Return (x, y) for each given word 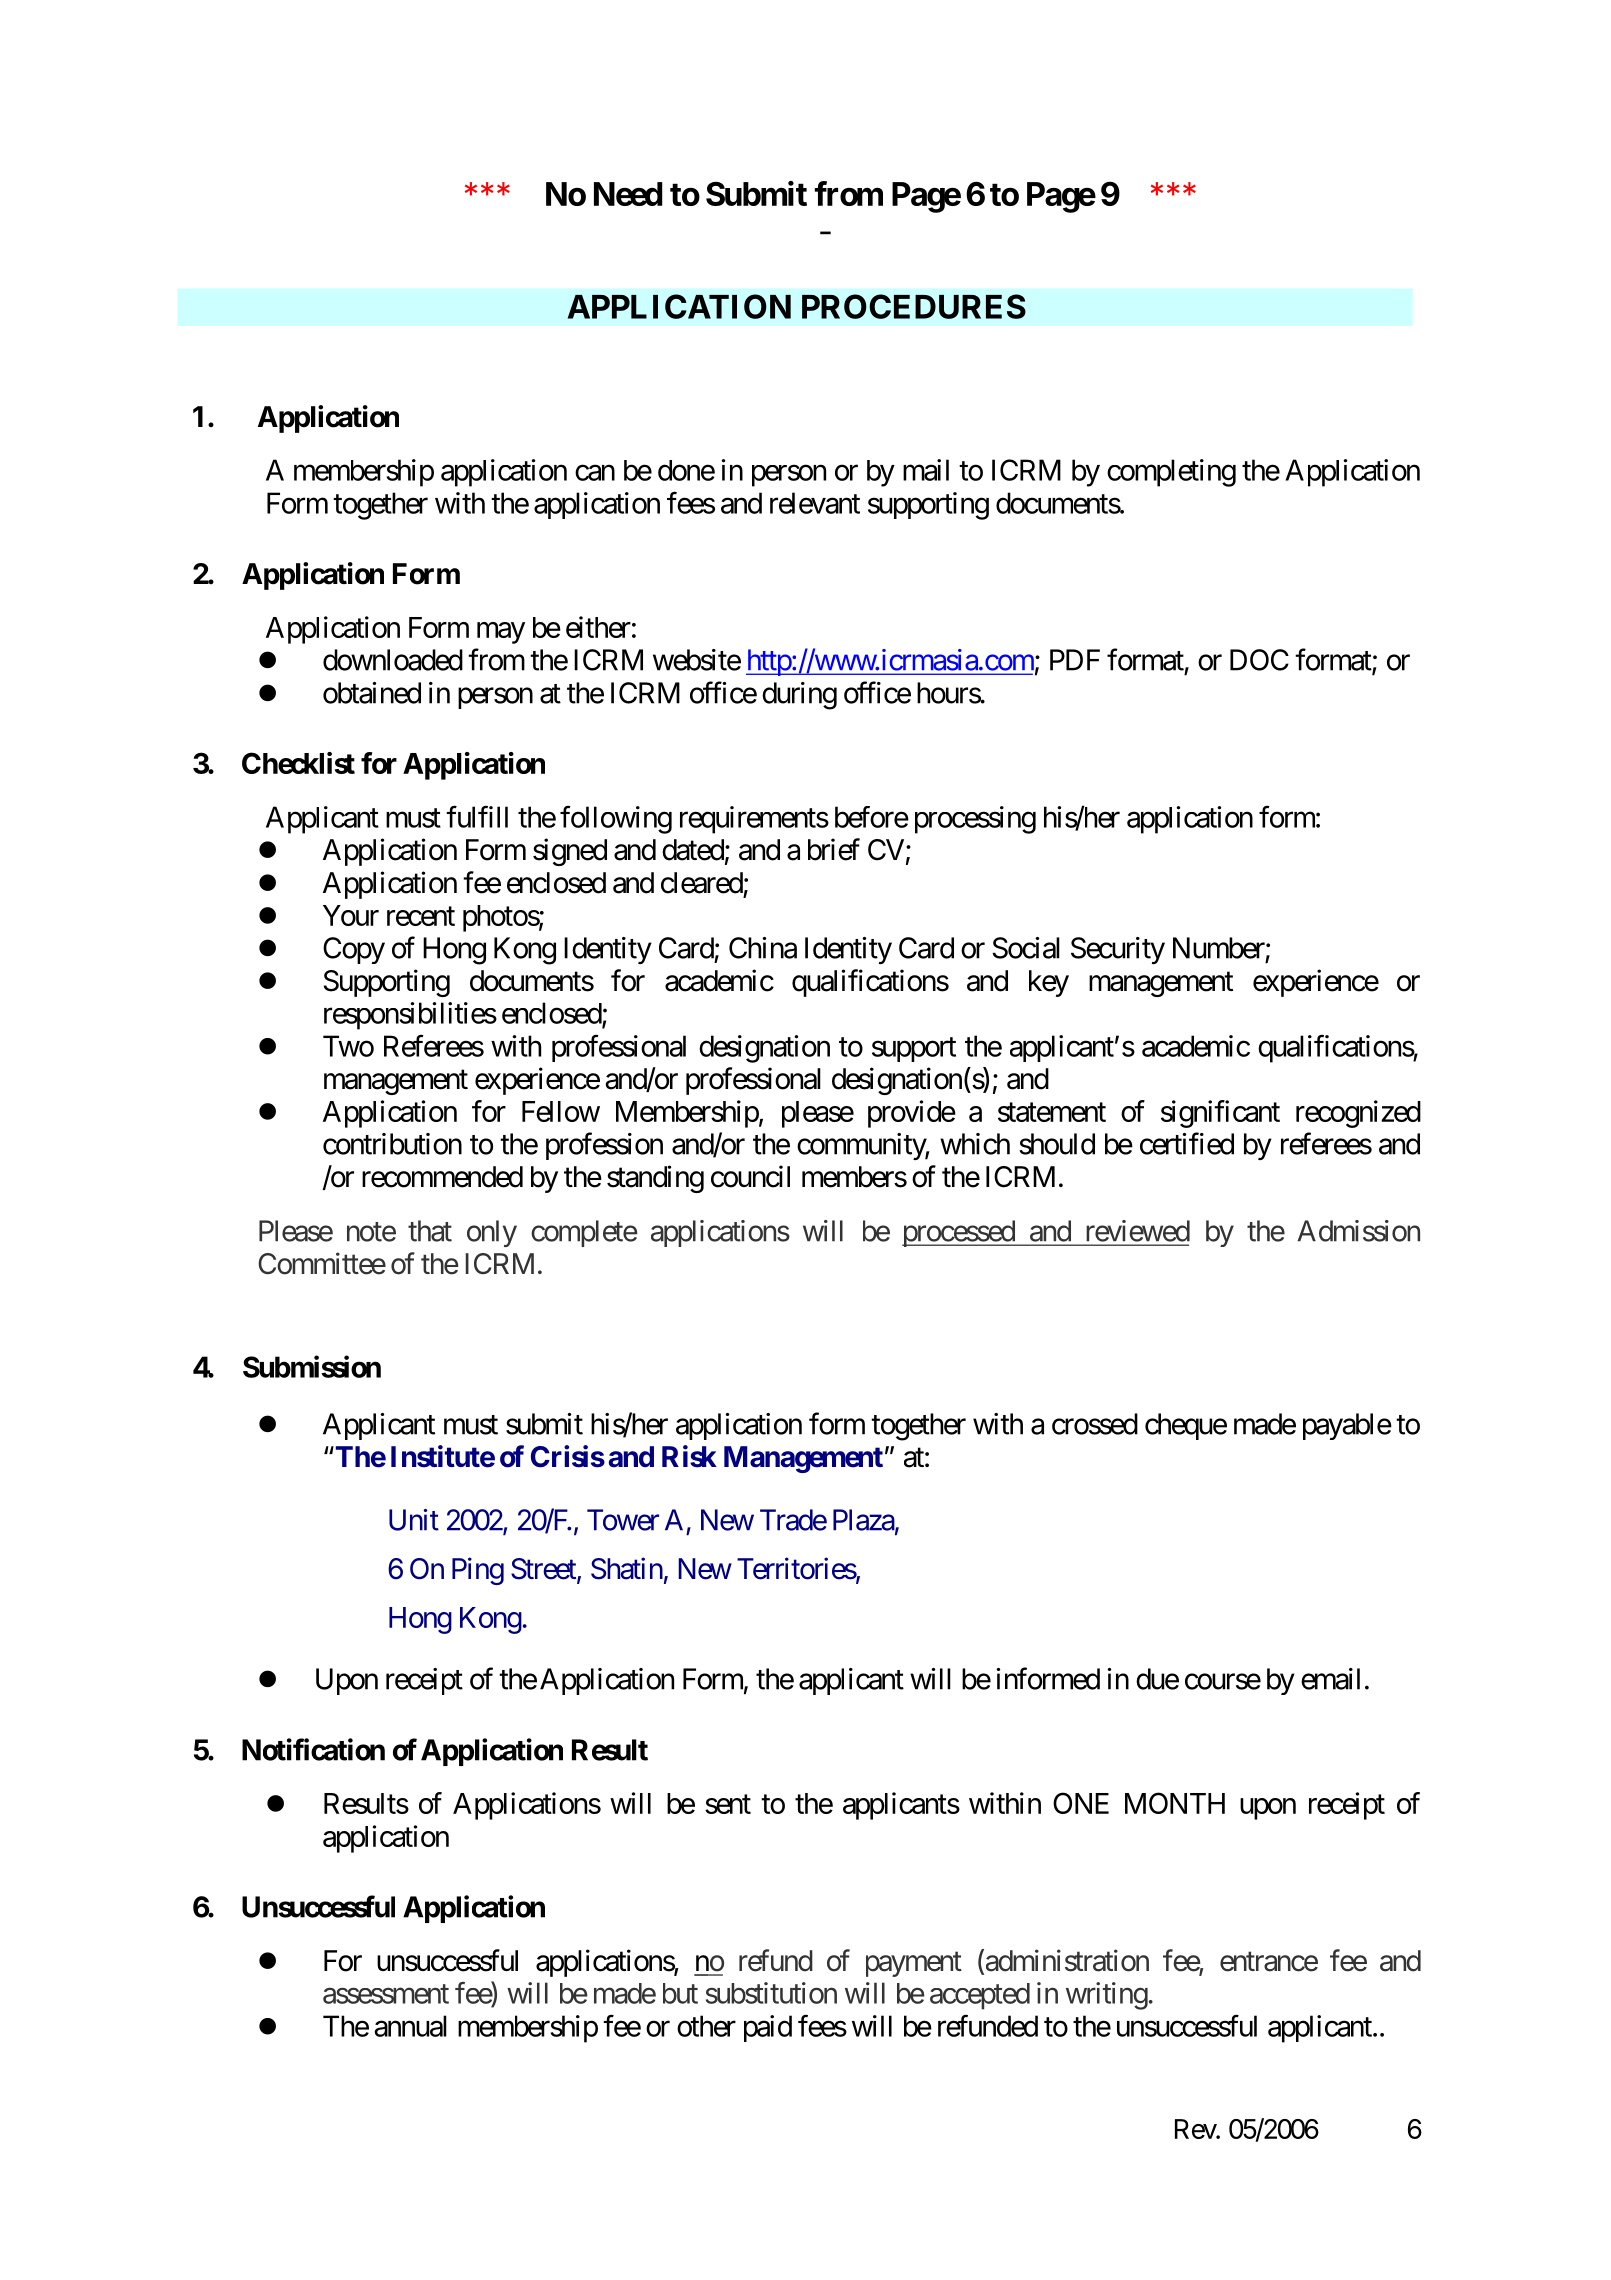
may (501, 633)
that (430, 1231)
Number (1219, 948)
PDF (1075, 660)
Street (544, 1570)
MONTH (1175, 1803)
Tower (623, 1520)
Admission (1358, 1231)
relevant (815, 503)
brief (834, 849)
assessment (386, 1994)
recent (421, 916)
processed (959, 1233)
